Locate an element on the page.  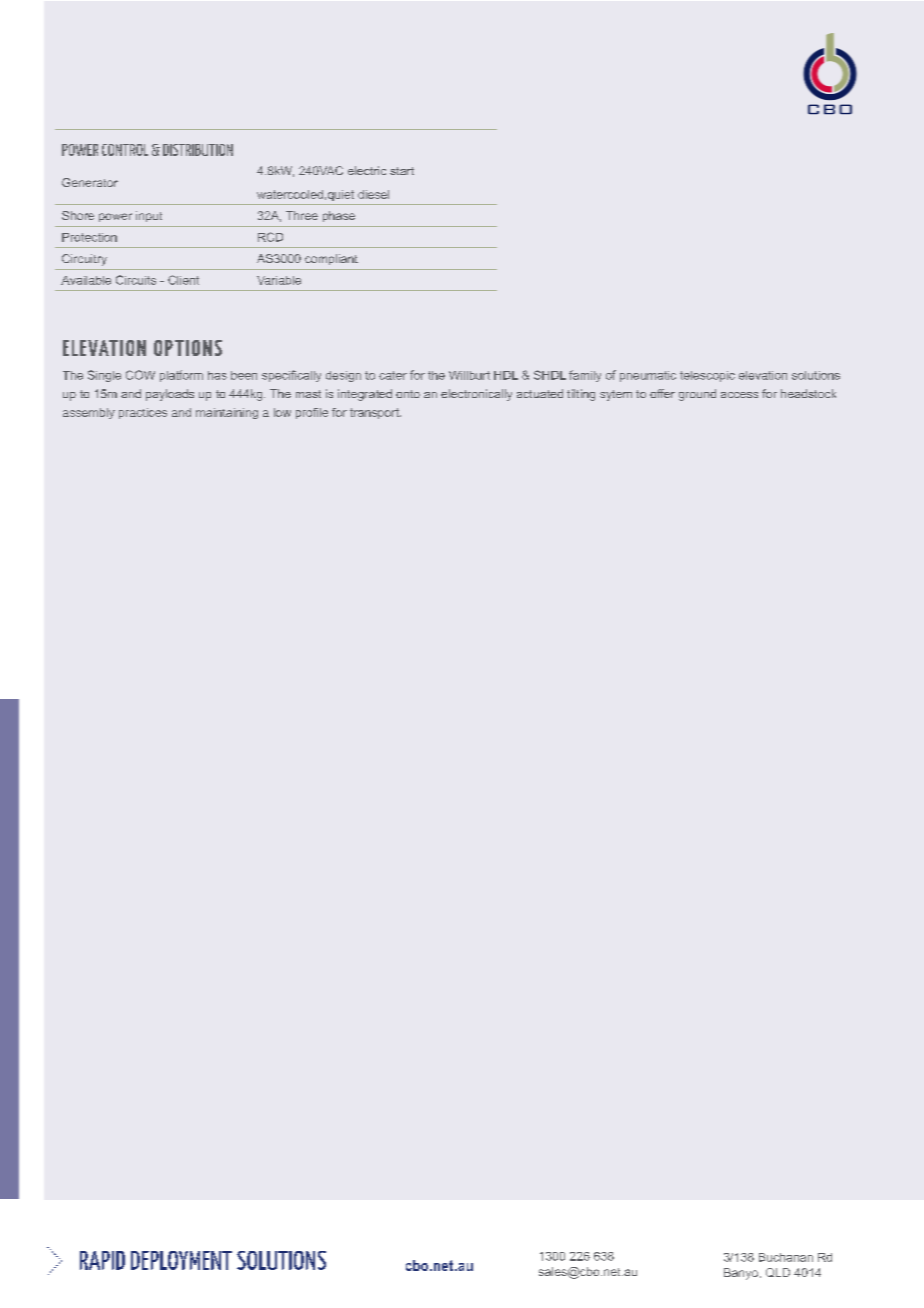
input is located at coordinates (149, 216).
